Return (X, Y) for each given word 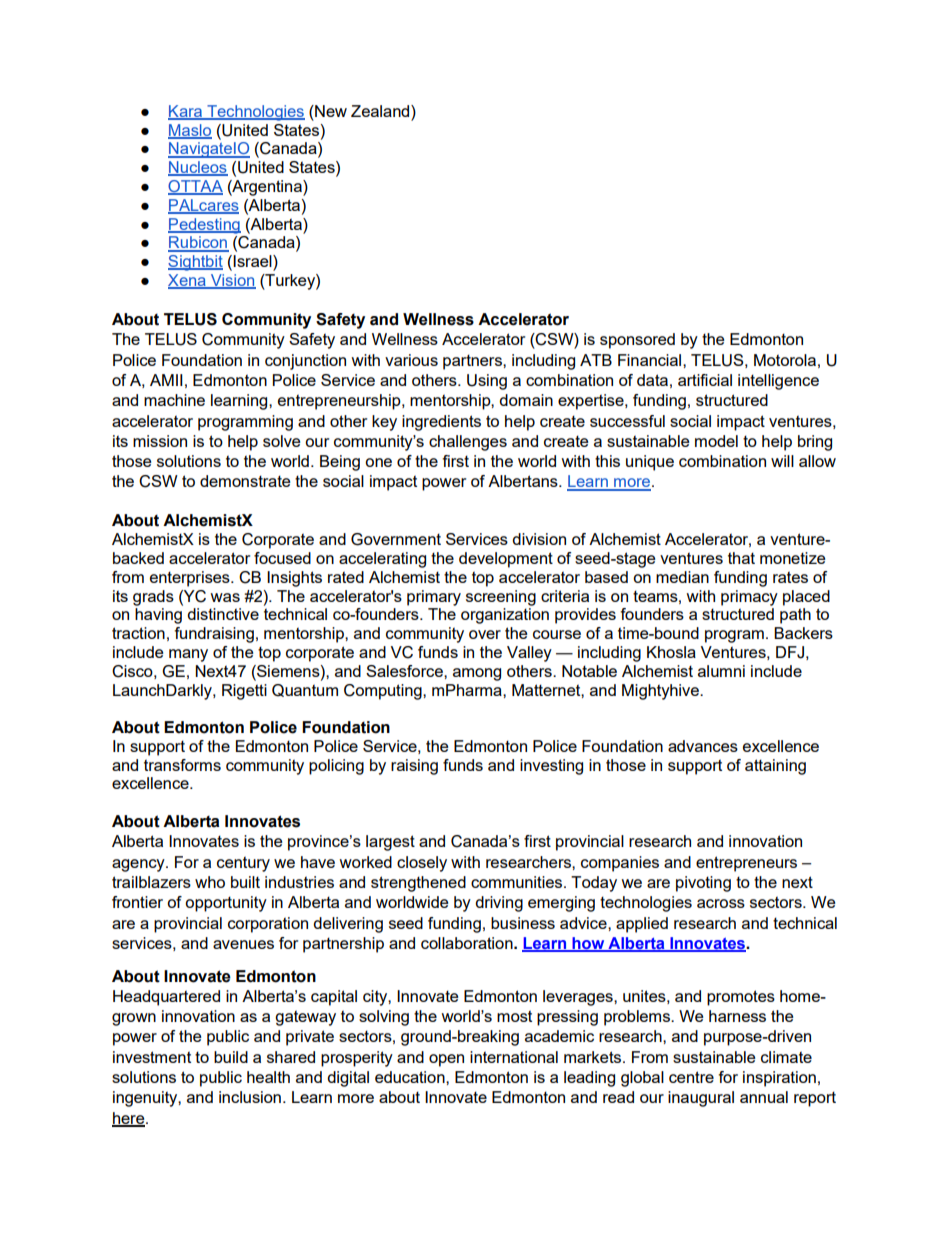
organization (505, 616)
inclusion (250, 1097)
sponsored (637, 341)
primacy (749, 598)
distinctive (223, 614)
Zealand (381, 111)
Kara (186, 112)
